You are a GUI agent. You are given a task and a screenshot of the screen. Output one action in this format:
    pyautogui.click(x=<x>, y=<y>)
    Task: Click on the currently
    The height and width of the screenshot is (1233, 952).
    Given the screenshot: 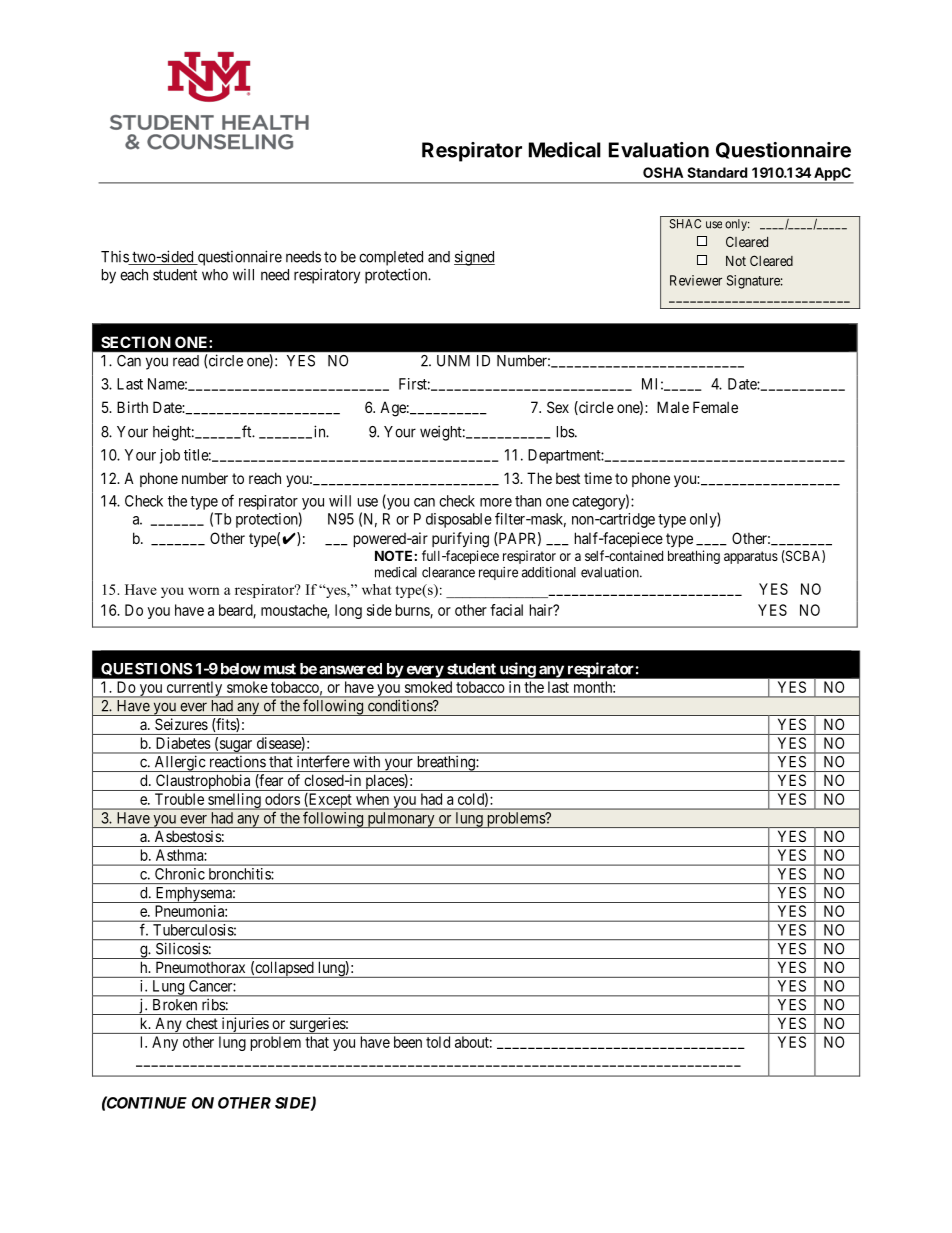 What is the action you would take?
    pyautogui.click(x=194, y=689)
